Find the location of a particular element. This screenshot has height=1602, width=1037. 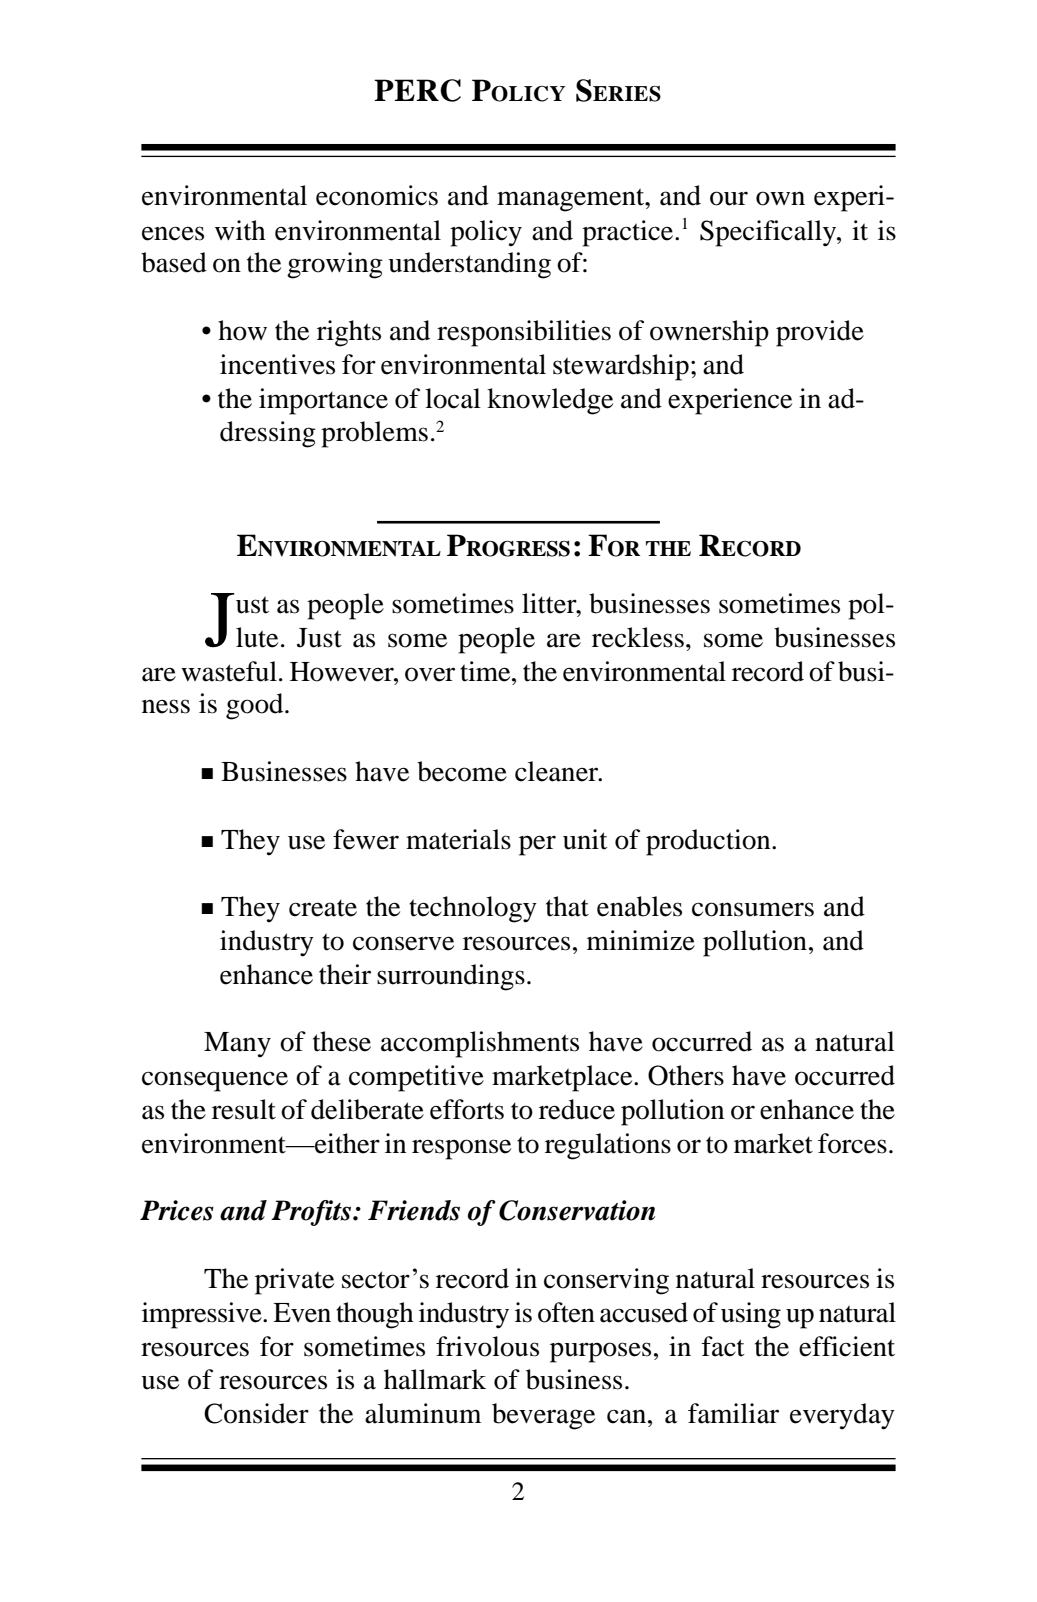

create is located at coordinates (323, 908).
